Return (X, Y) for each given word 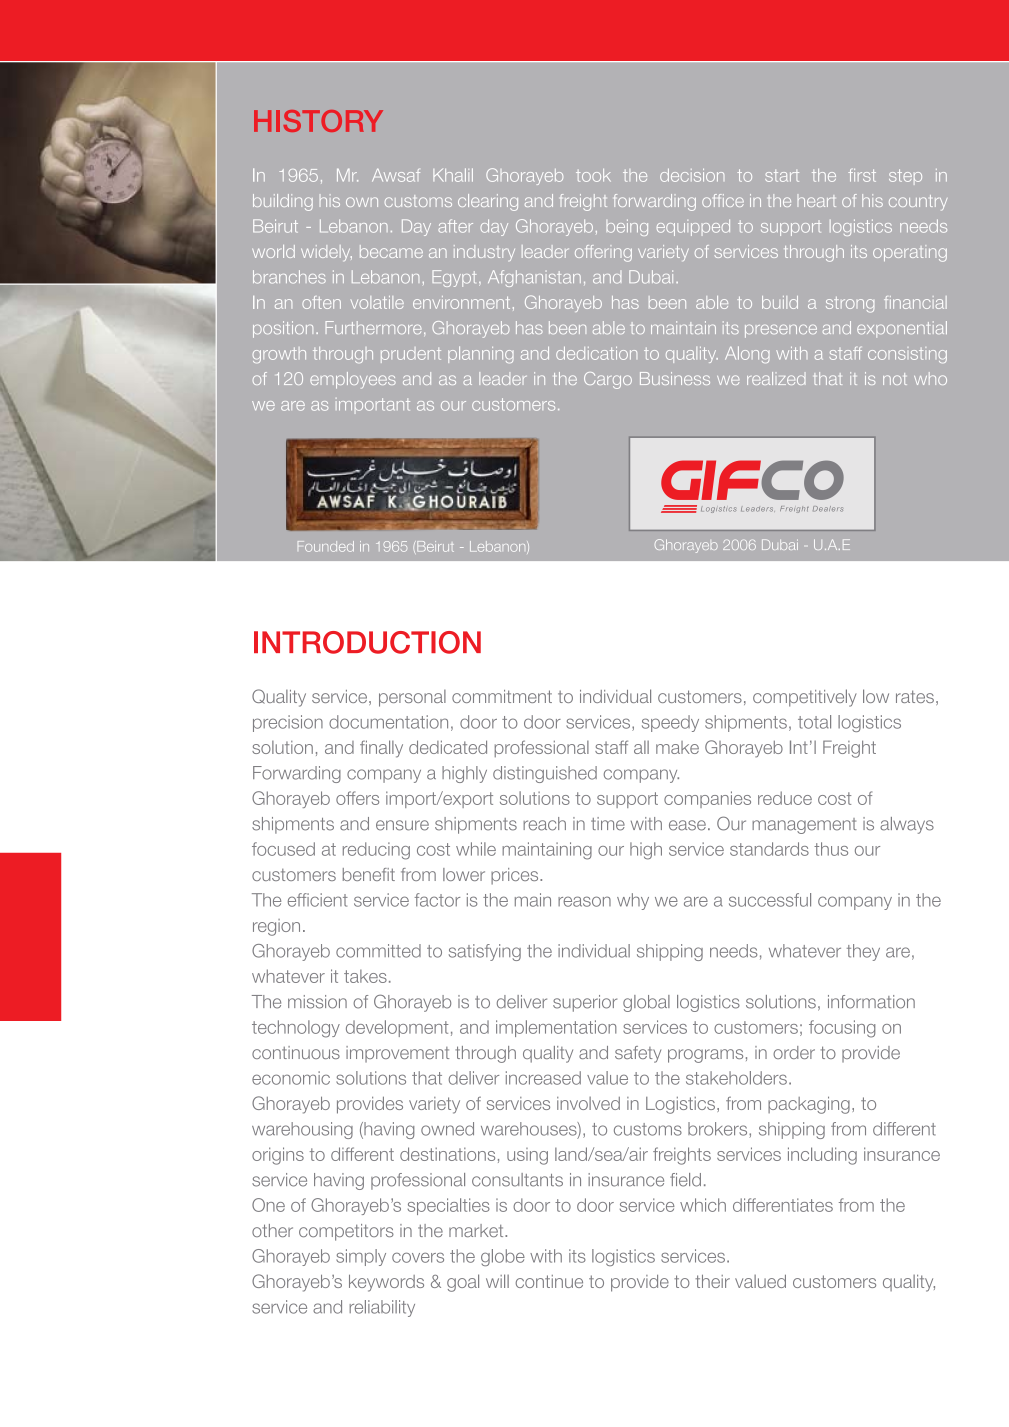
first (862, 175)
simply (361, 1257)
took (593, 175)
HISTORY (318, 121)
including (822, 1156)
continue (549, 1281)
